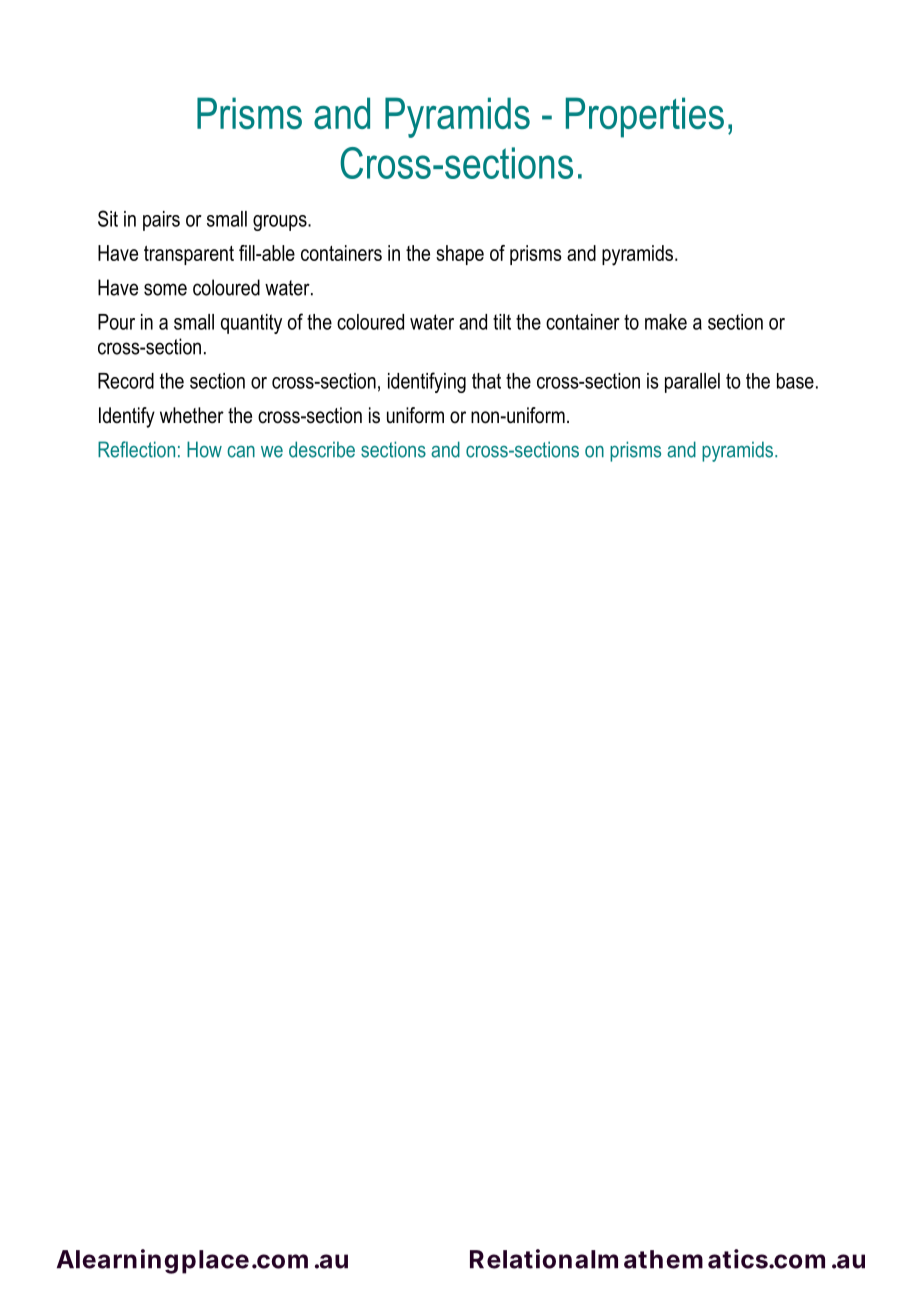 This document has width=924, height=1308. What do you see at coordinates (502, 322) in the document?
I see `tilt` at bounding box center [502, 322].
